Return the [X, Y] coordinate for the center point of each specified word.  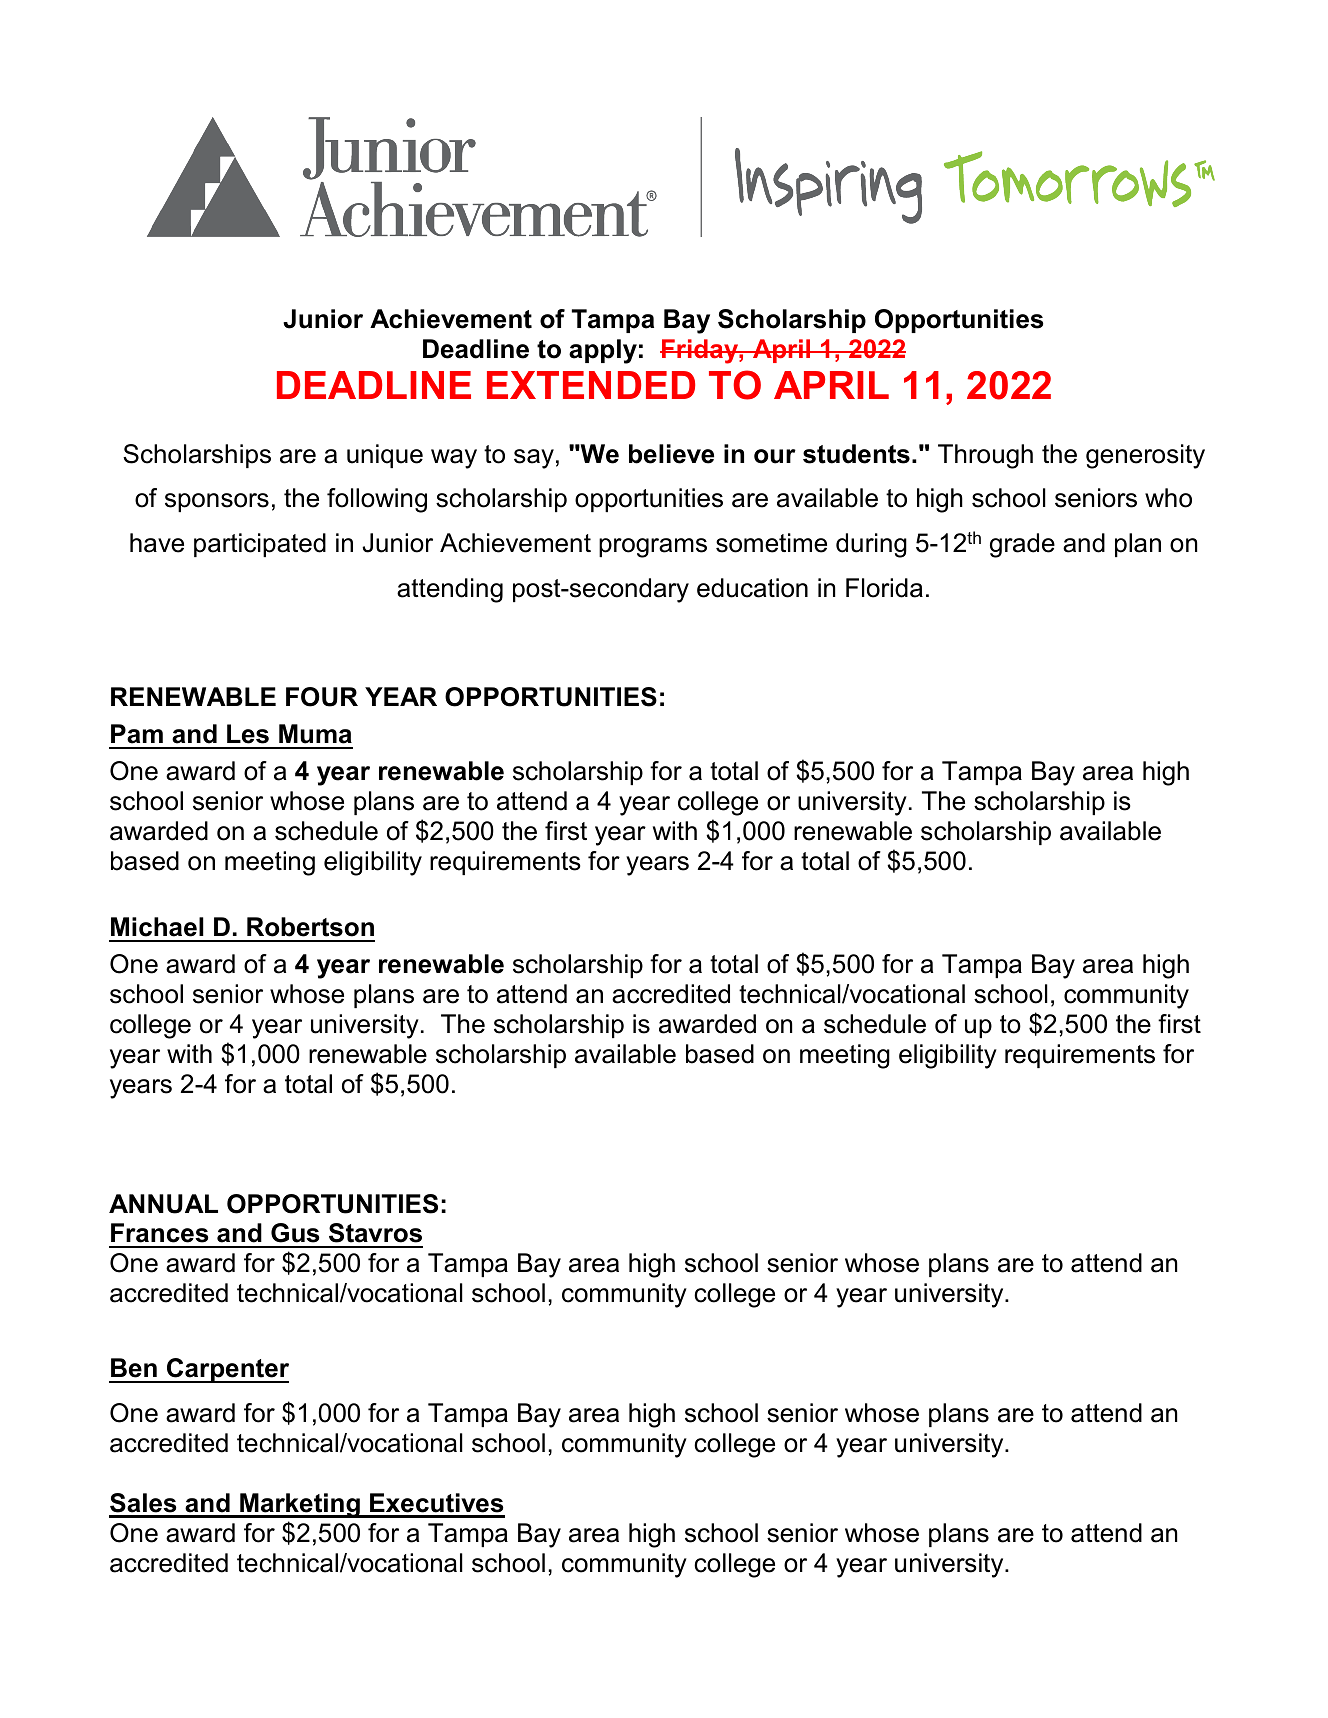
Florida [884, 588]
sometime [771, 543]
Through [985, 456]
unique [385, 456]
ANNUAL [163, 1204]
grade [1022, 545]
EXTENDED [591, 385]
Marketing [300, 1505]
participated [260, 545]
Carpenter [227, 1370]
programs [653, 548]
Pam [137, 734]
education [752, 588]
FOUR [322, 697]
